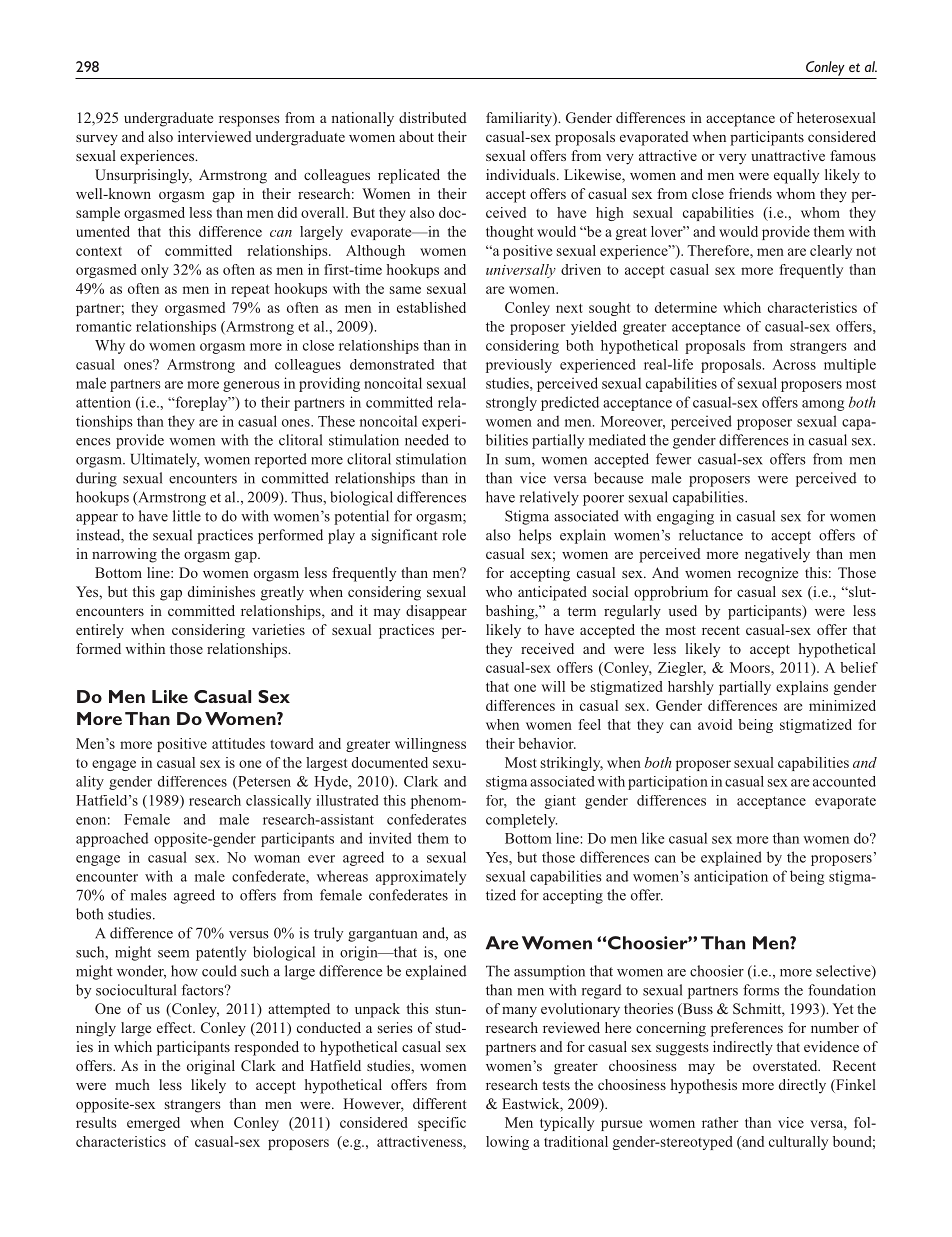  I want to click on culturally, so click(798, 1143).
